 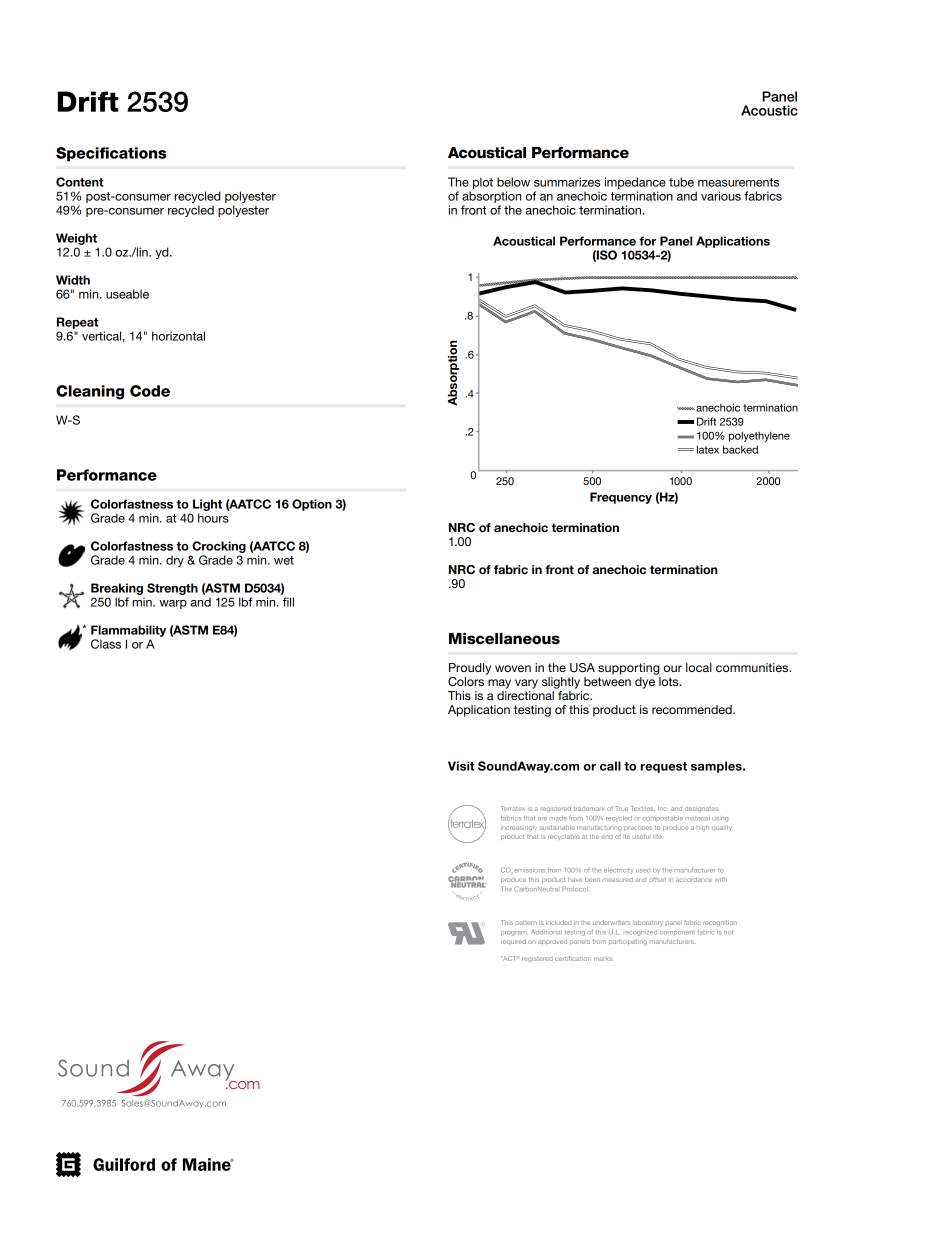 I want to click on tube, so click(x=681, y=182).
